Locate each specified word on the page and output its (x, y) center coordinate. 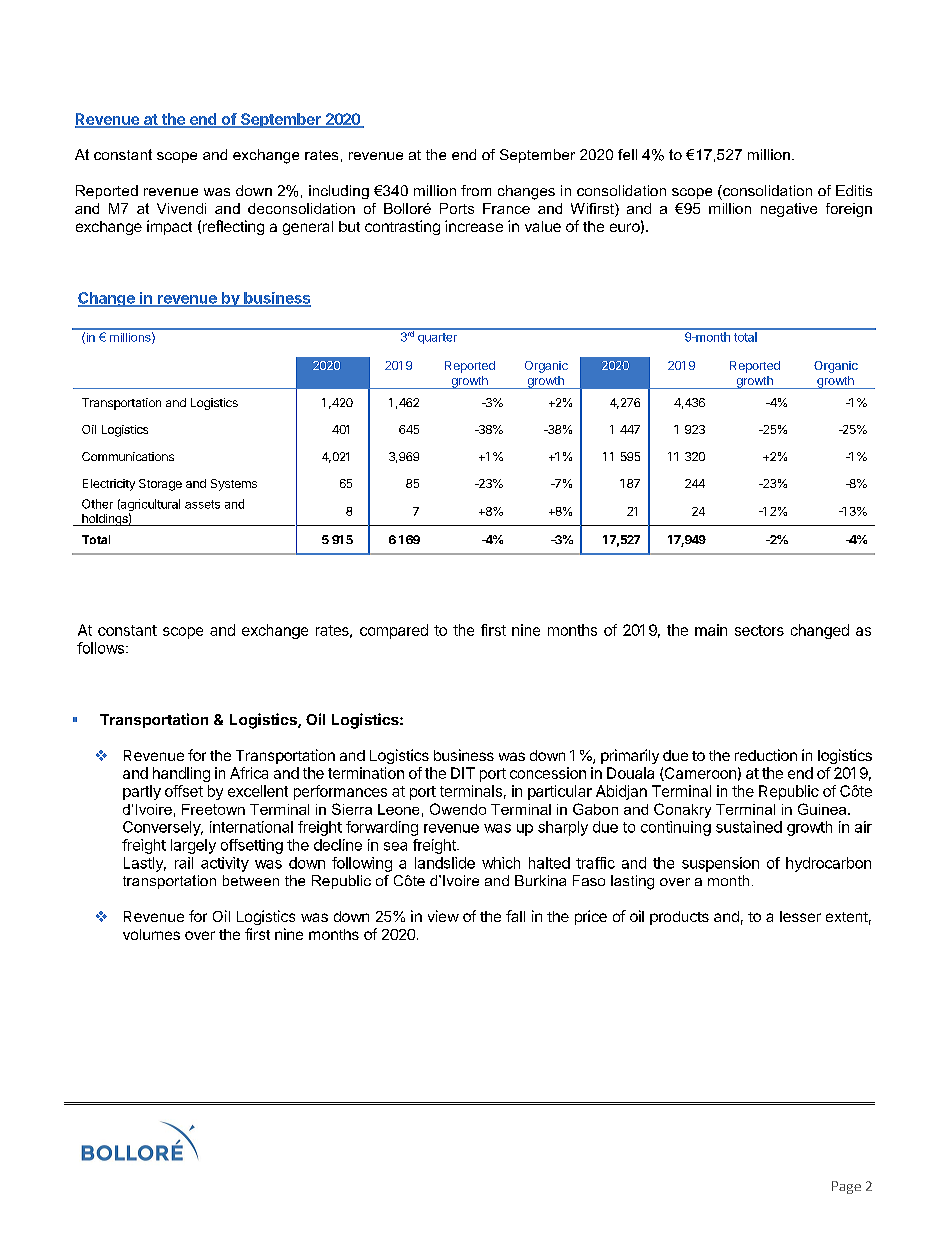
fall (515, 916)
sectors (759, 630)
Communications (128, 456)
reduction (766, 755)
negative (789, 210)
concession (548, 773)
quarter (437, 338)
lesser (800, 916)
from (476, 190)
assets (202, 504)
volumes (151, 934)
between (251, 880)
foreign (849, 210)
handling (181, 774)
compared (394, 631)
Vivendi (181, 208)
